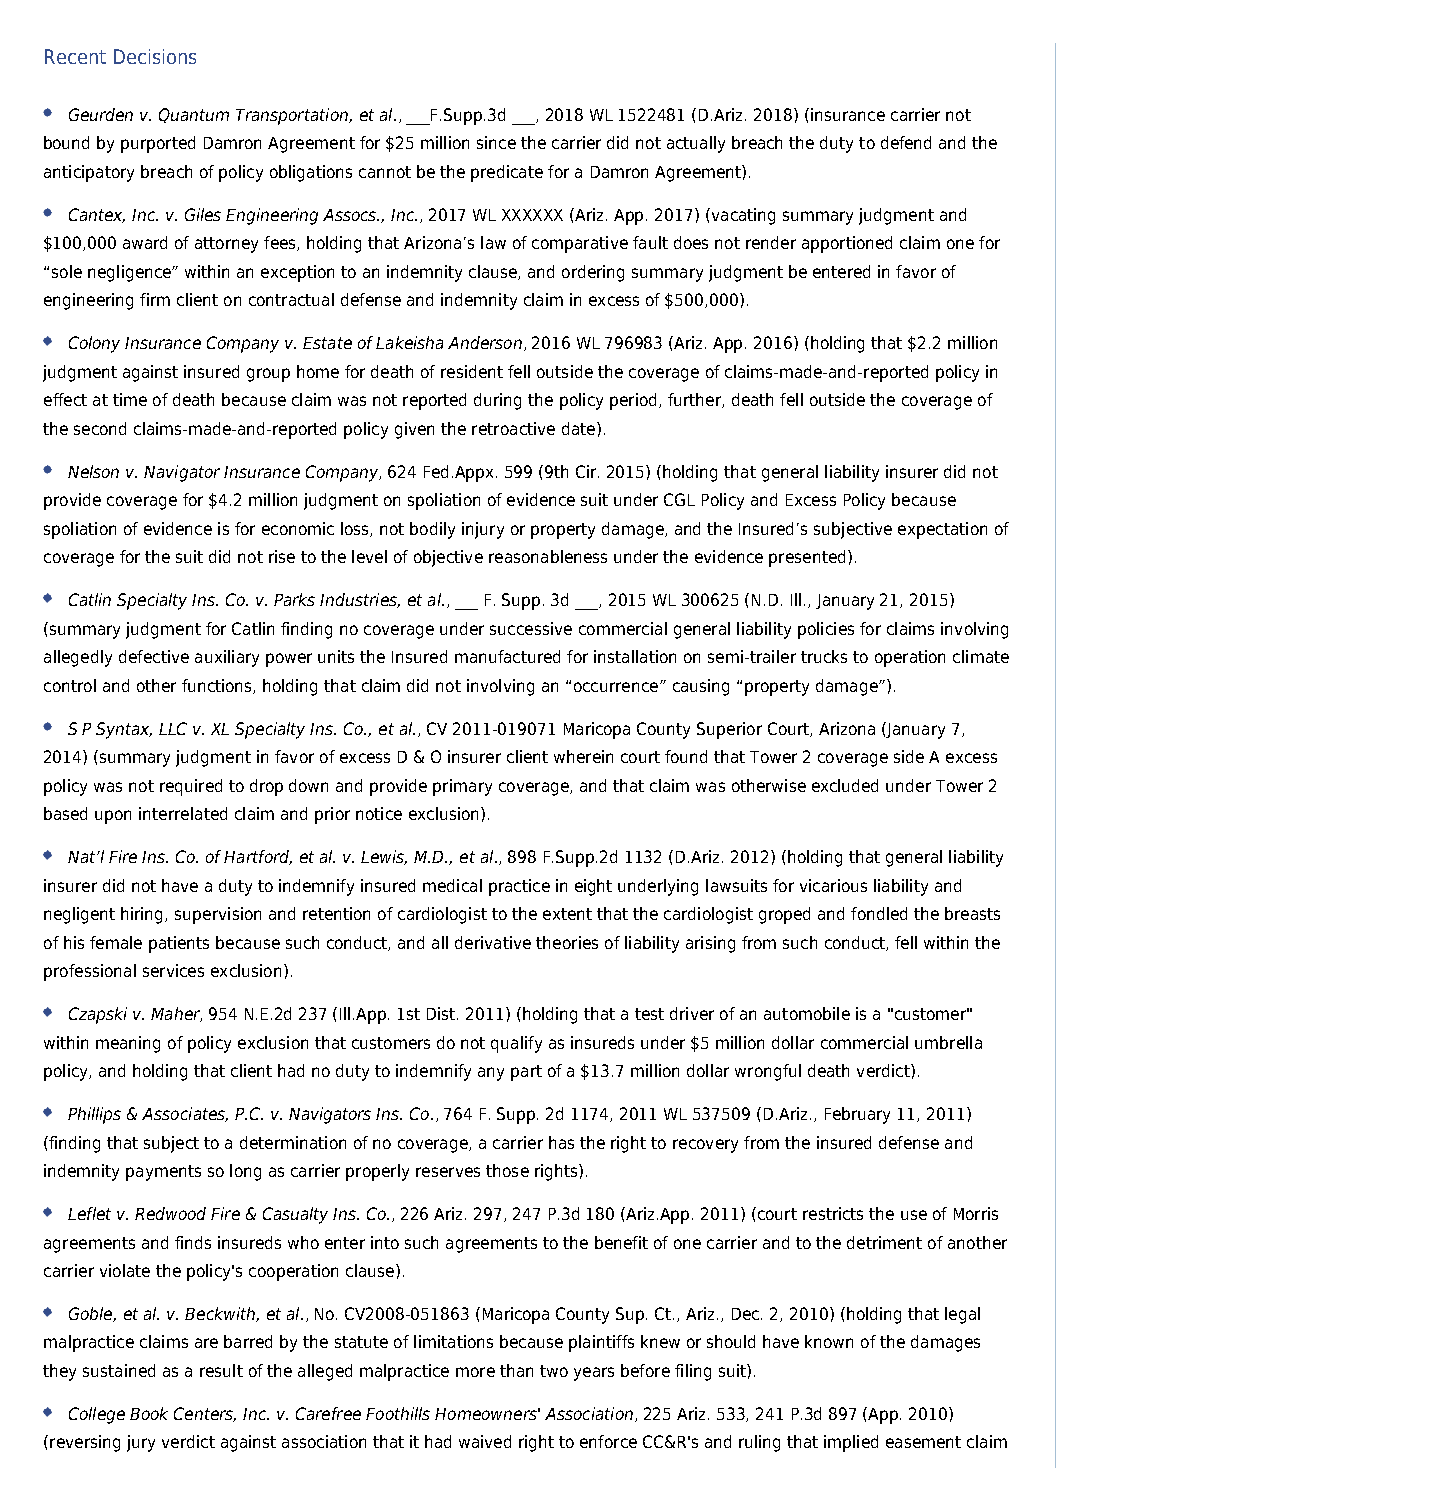  I want to click on since, so click(496, 142).
